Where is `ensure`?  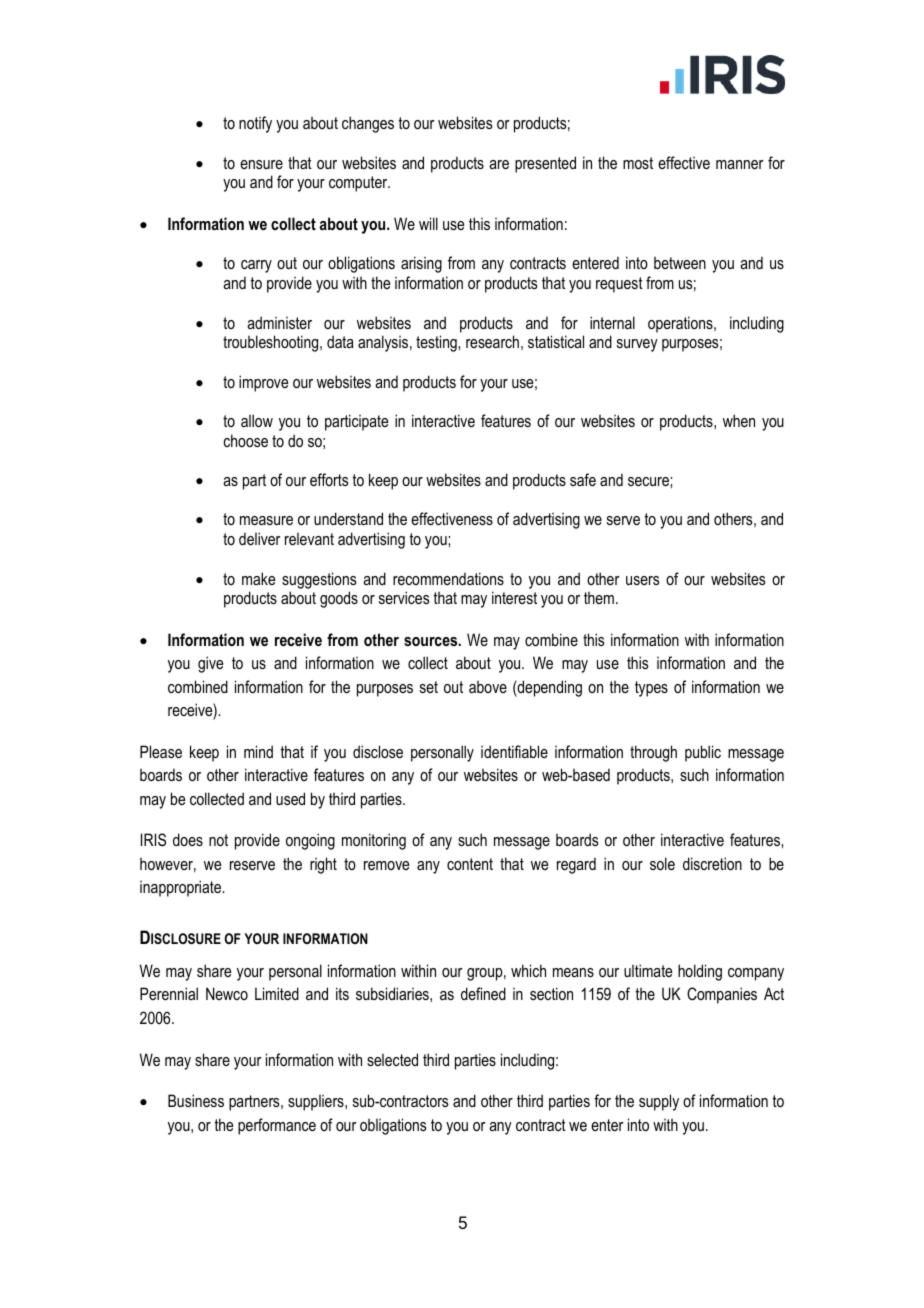
ensure is located at coordinates (261, 164).
